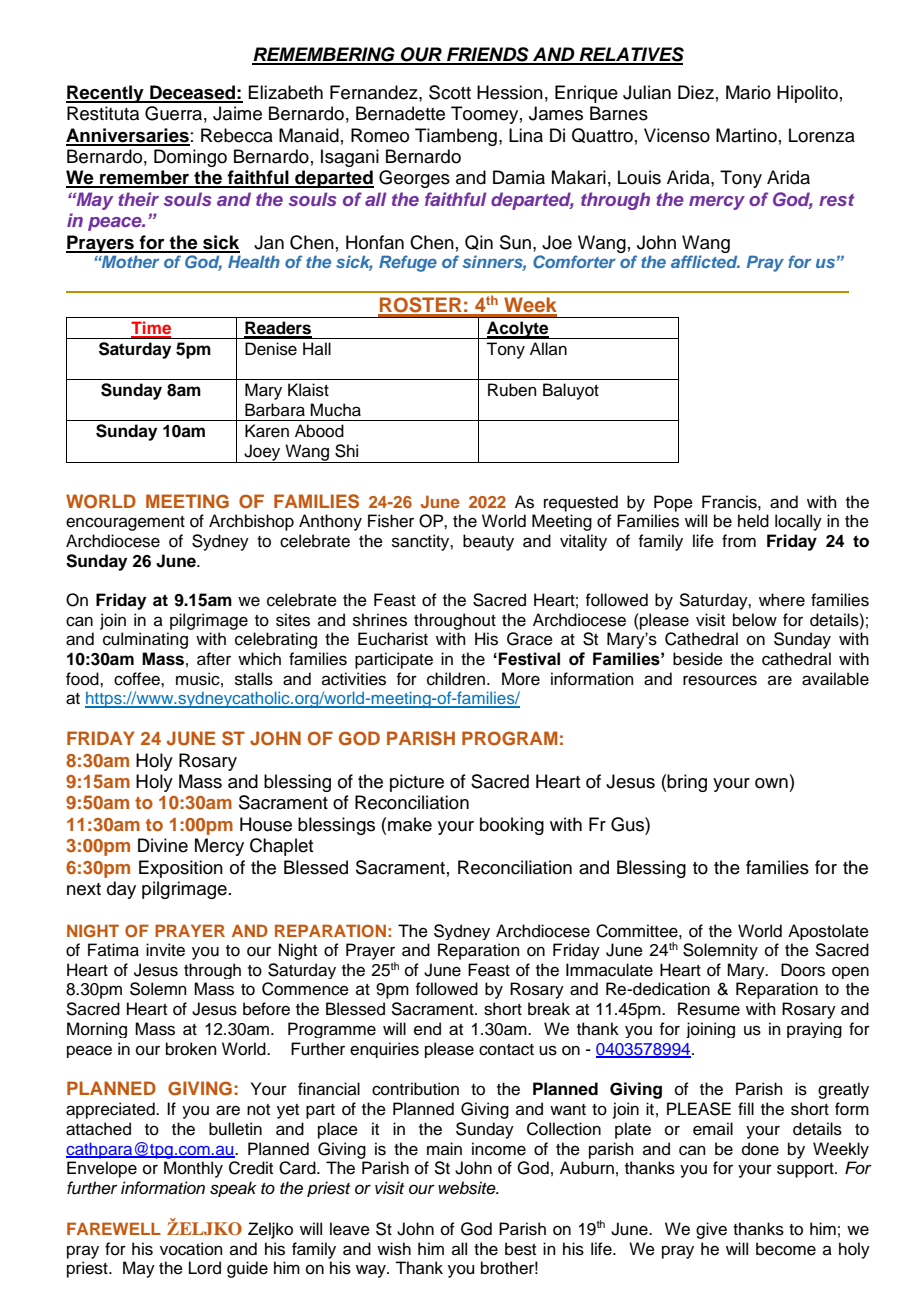  Describe the element at coordinates (720, 680) in the page. I see `resources` at that location.
